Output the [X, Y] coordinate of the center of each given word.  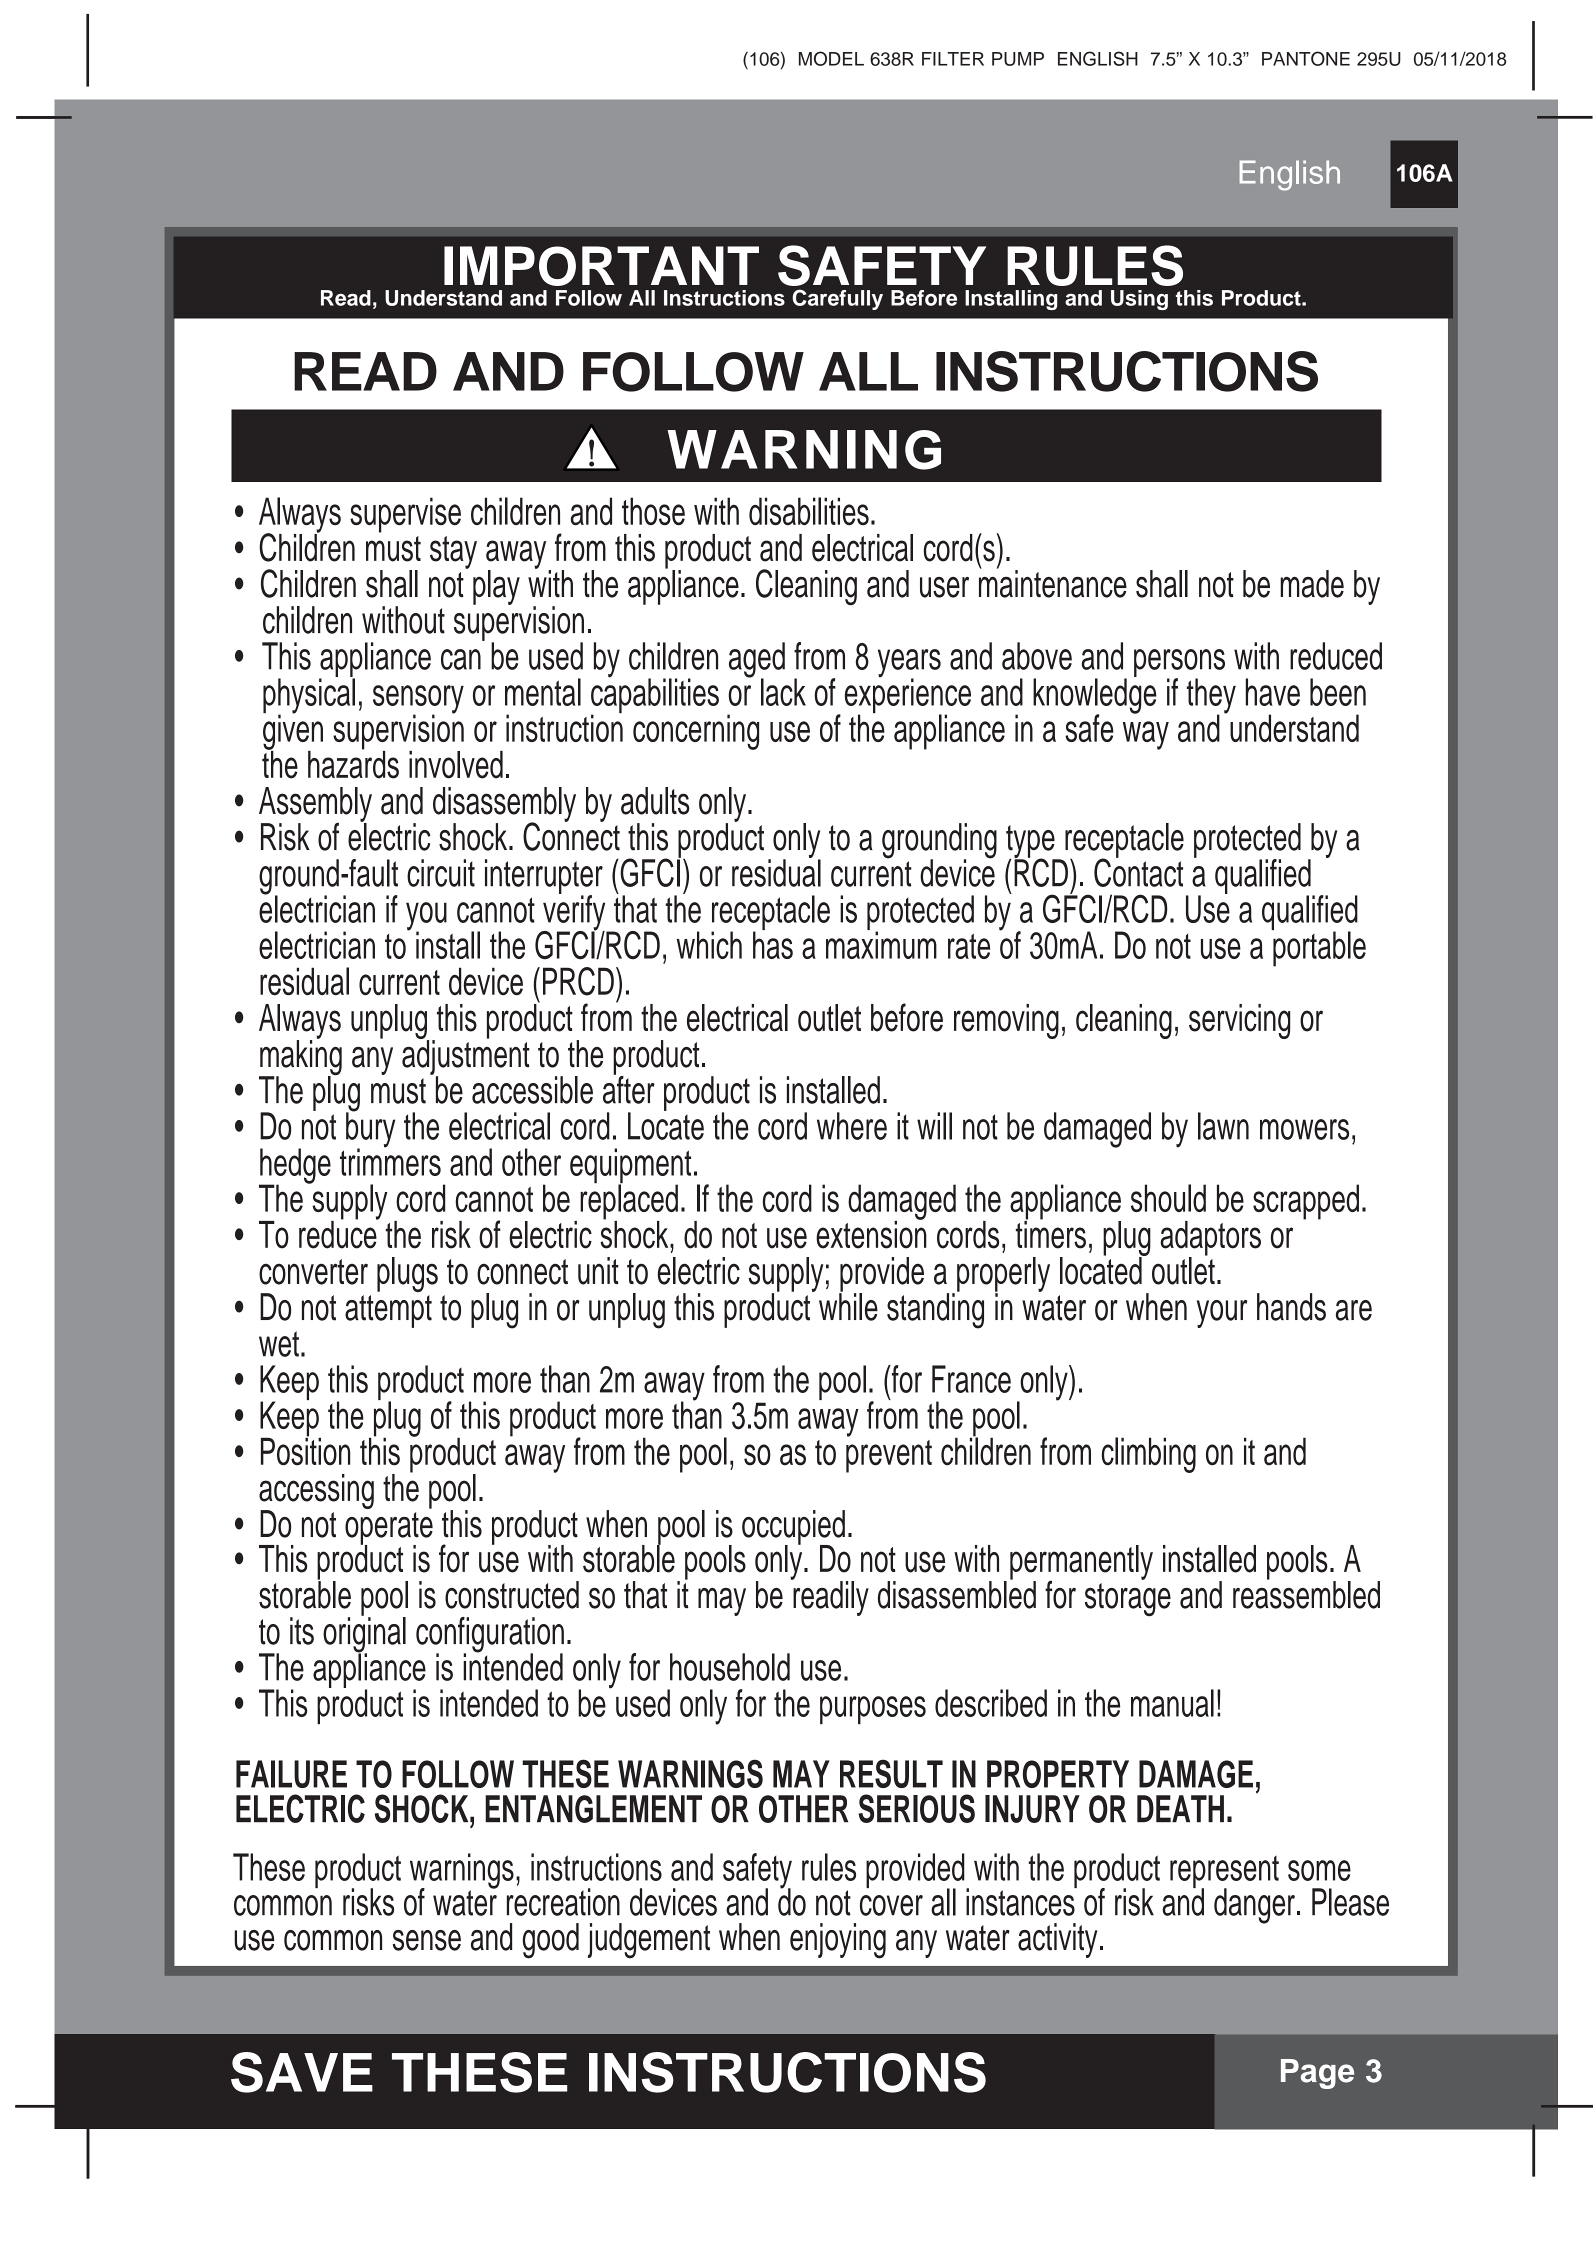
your [1222, 1314]
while [848, 1306]
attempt [388, 1311]
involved [456, 765]
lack [783, 692]
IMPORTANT [601, 266]
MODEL [831, 58]
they [1211, 697]
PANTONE [1306, 58]
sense [427, 1940]
